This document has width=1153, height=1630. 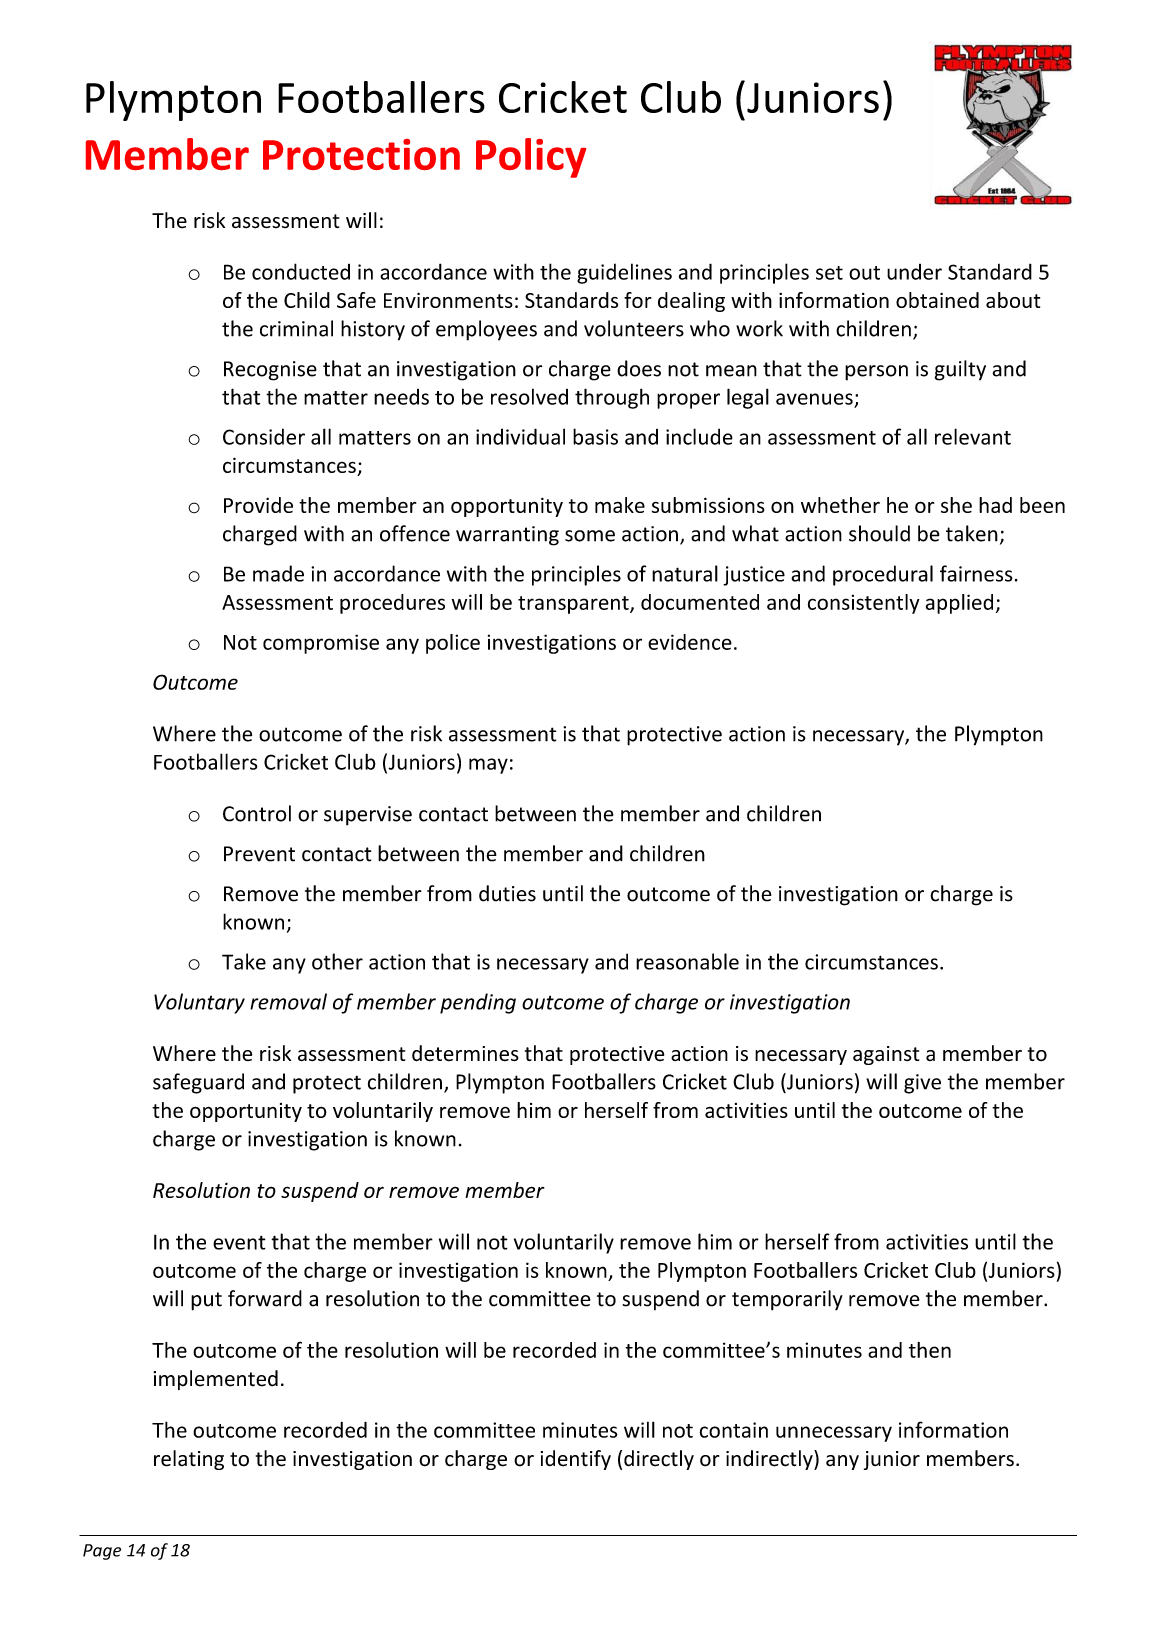 I want to click on Consider, so click(x=264, y=436).
